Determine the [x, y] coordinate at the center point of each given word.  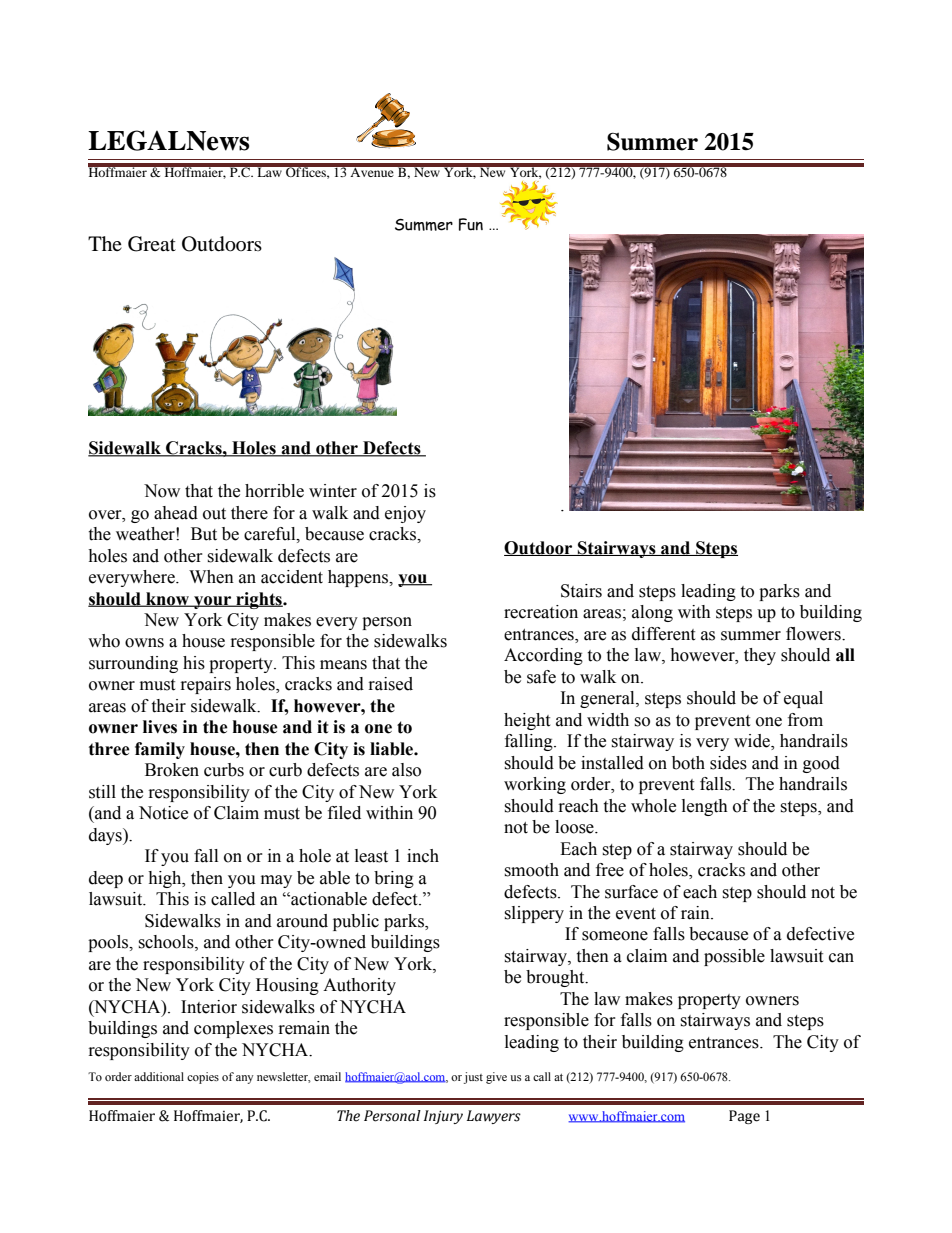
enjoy [405, 514]
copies [203, 1078]
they [760, 656]
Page [744, 1117]
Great [152, 244]
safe [541, 677]
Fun [471, 224]
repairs [206, 685]
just [473, 1078]
